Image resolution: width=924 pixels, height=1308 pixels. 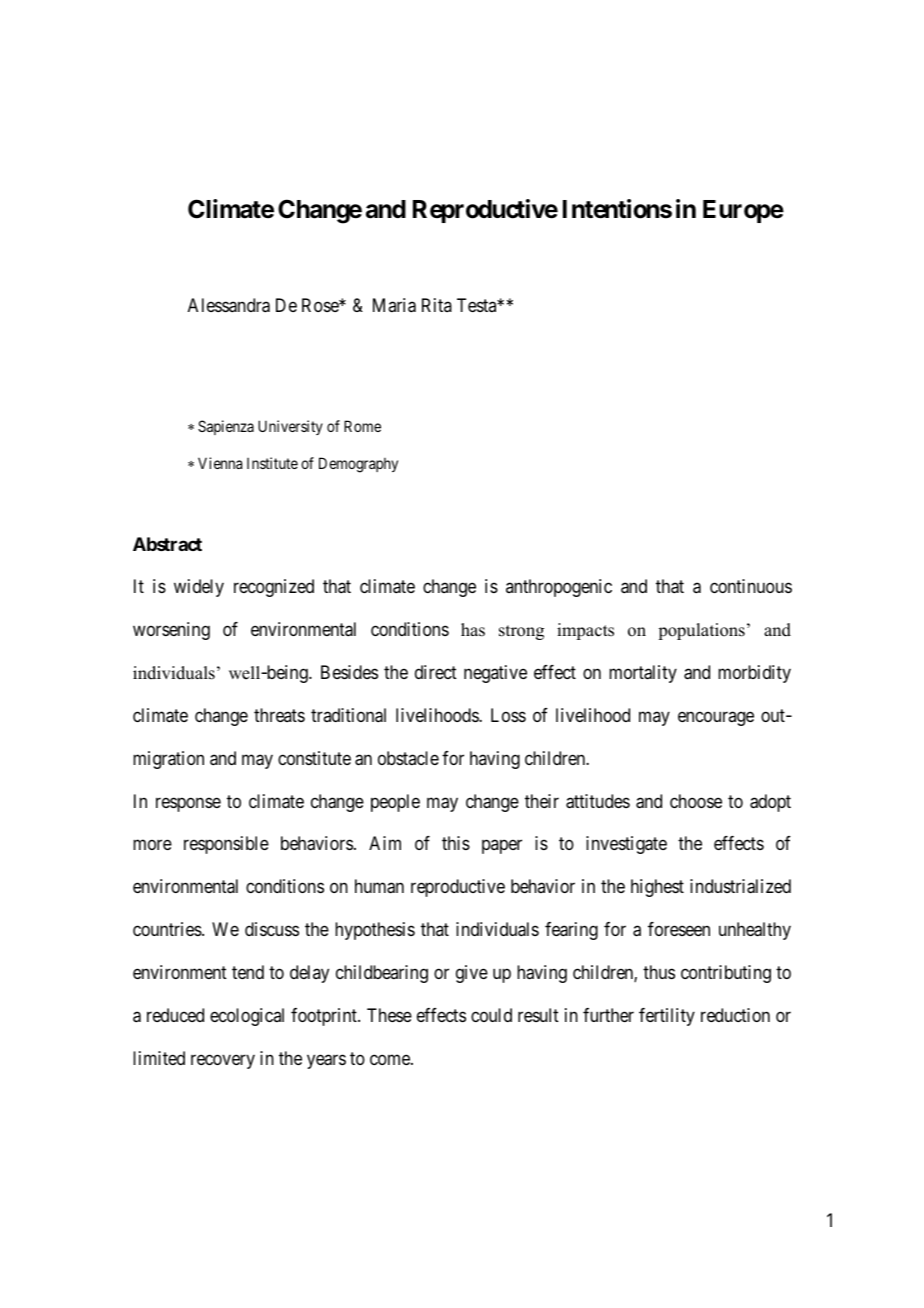 I want to click on responsible, so click(x=226, y=845).
